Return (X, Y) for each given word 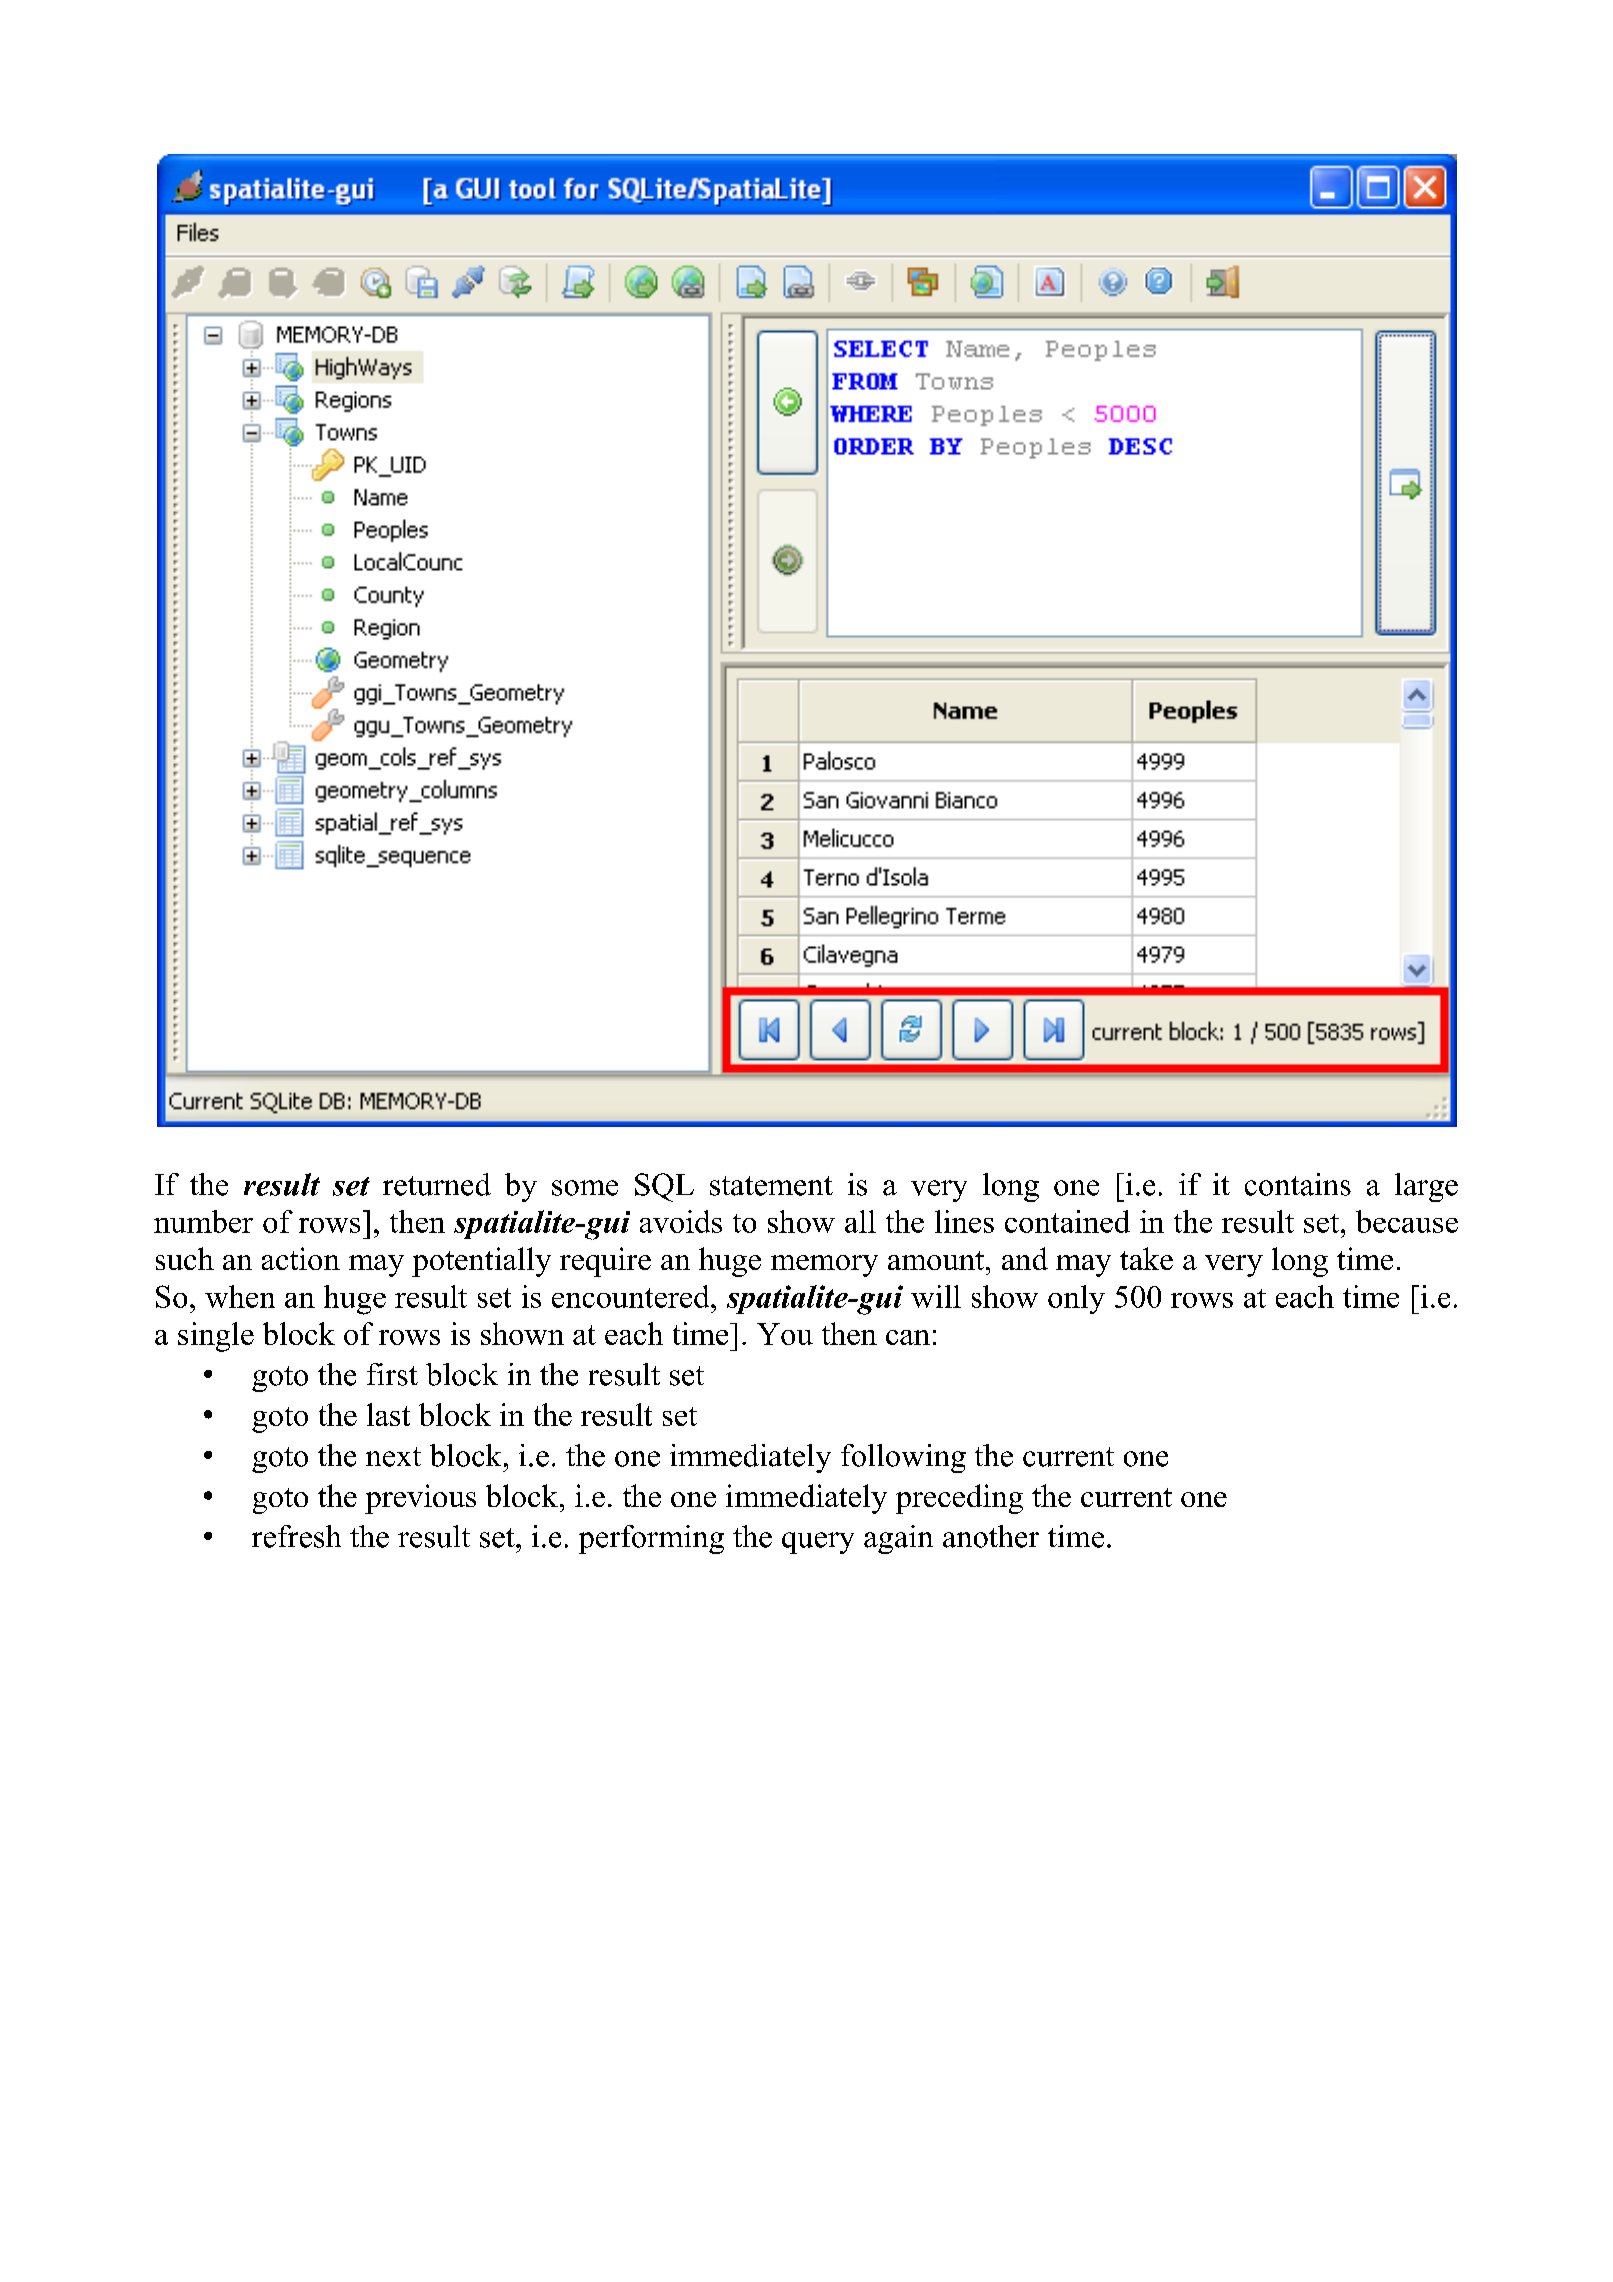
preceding (959, 1499)
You (785, 1334)
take (1146, 1258)
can (908, 1337)
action (301, 1258)
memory (824, 1266)
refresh (296, 1536)
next (393, 1457)
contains (1298, 1184)
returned (437, 1184)
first (392, 1374)
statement (771, 1186)
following (903, 1458)
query (818, 1543)
